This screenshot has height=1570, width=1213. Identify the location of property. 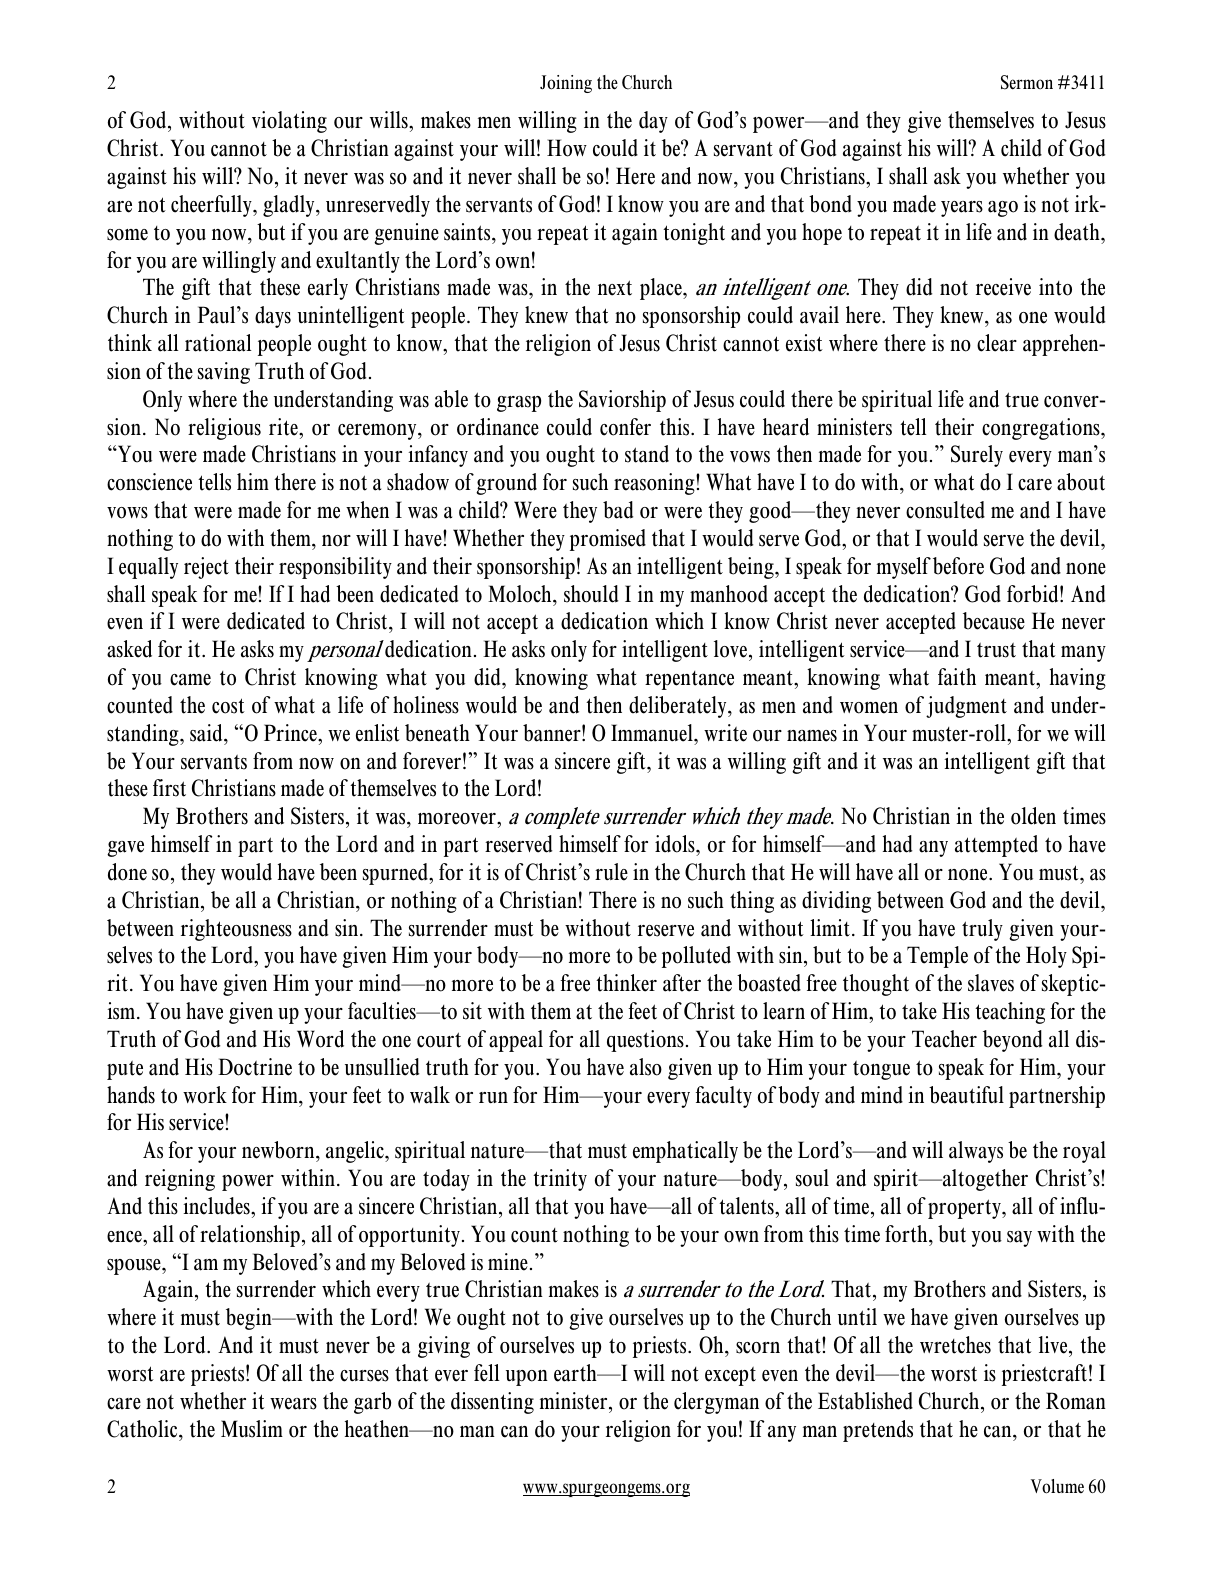
(965, 1209).
